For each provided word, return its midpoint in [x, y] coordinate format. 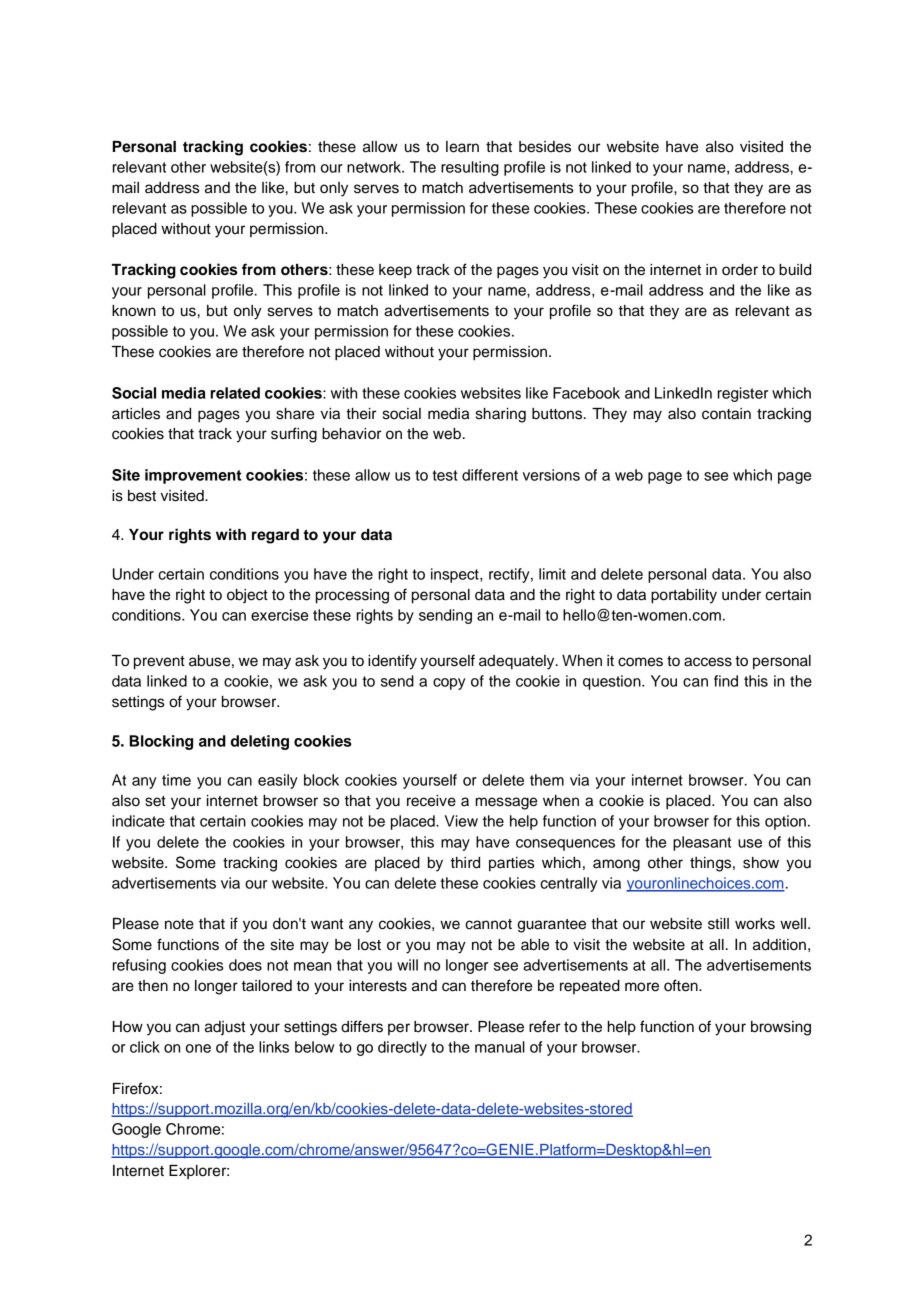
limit [552, 574]
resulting [470, 168]
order [740, 270]
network [375, 167]
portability [684, 596]
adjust [225, 1028]
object [247, 596]
